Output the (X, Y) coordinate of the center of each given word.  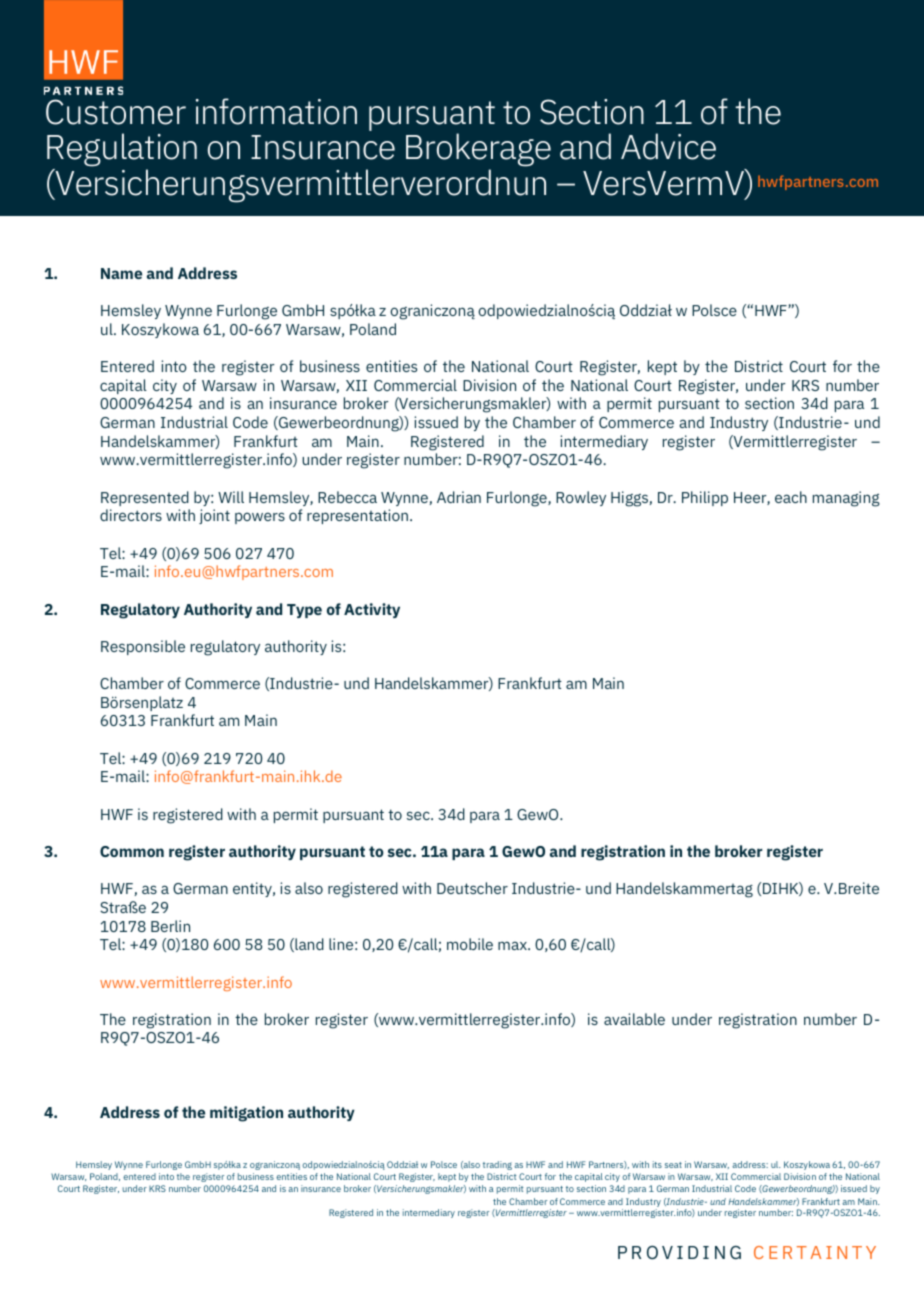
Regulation (122, 151)
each (791, 497)
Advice (668, 146)
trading (497, 1165)
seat (673, 1165)
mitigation (246, 1114)
